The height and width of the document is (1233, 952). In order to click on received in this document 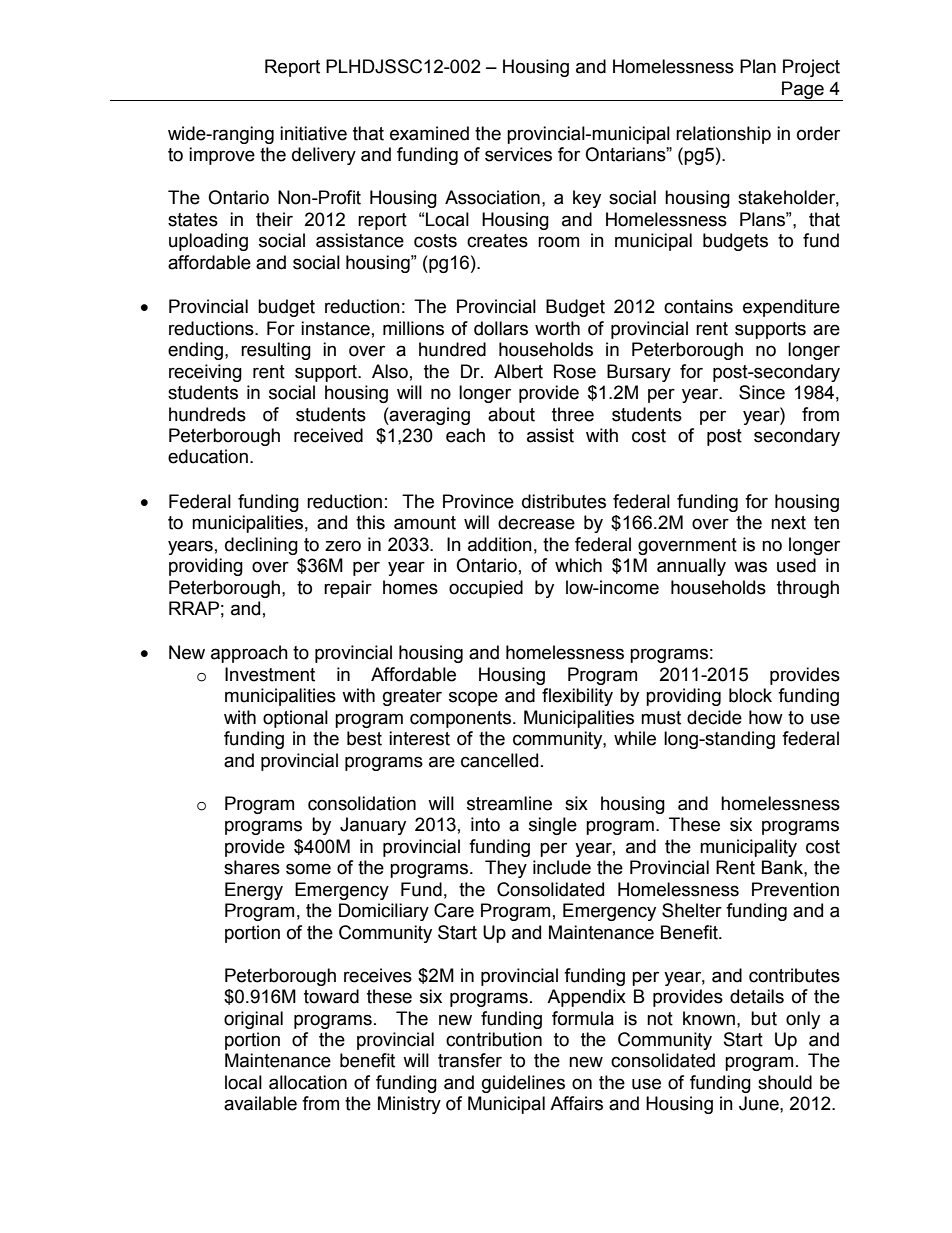, I will do `click(328, 435)`.
